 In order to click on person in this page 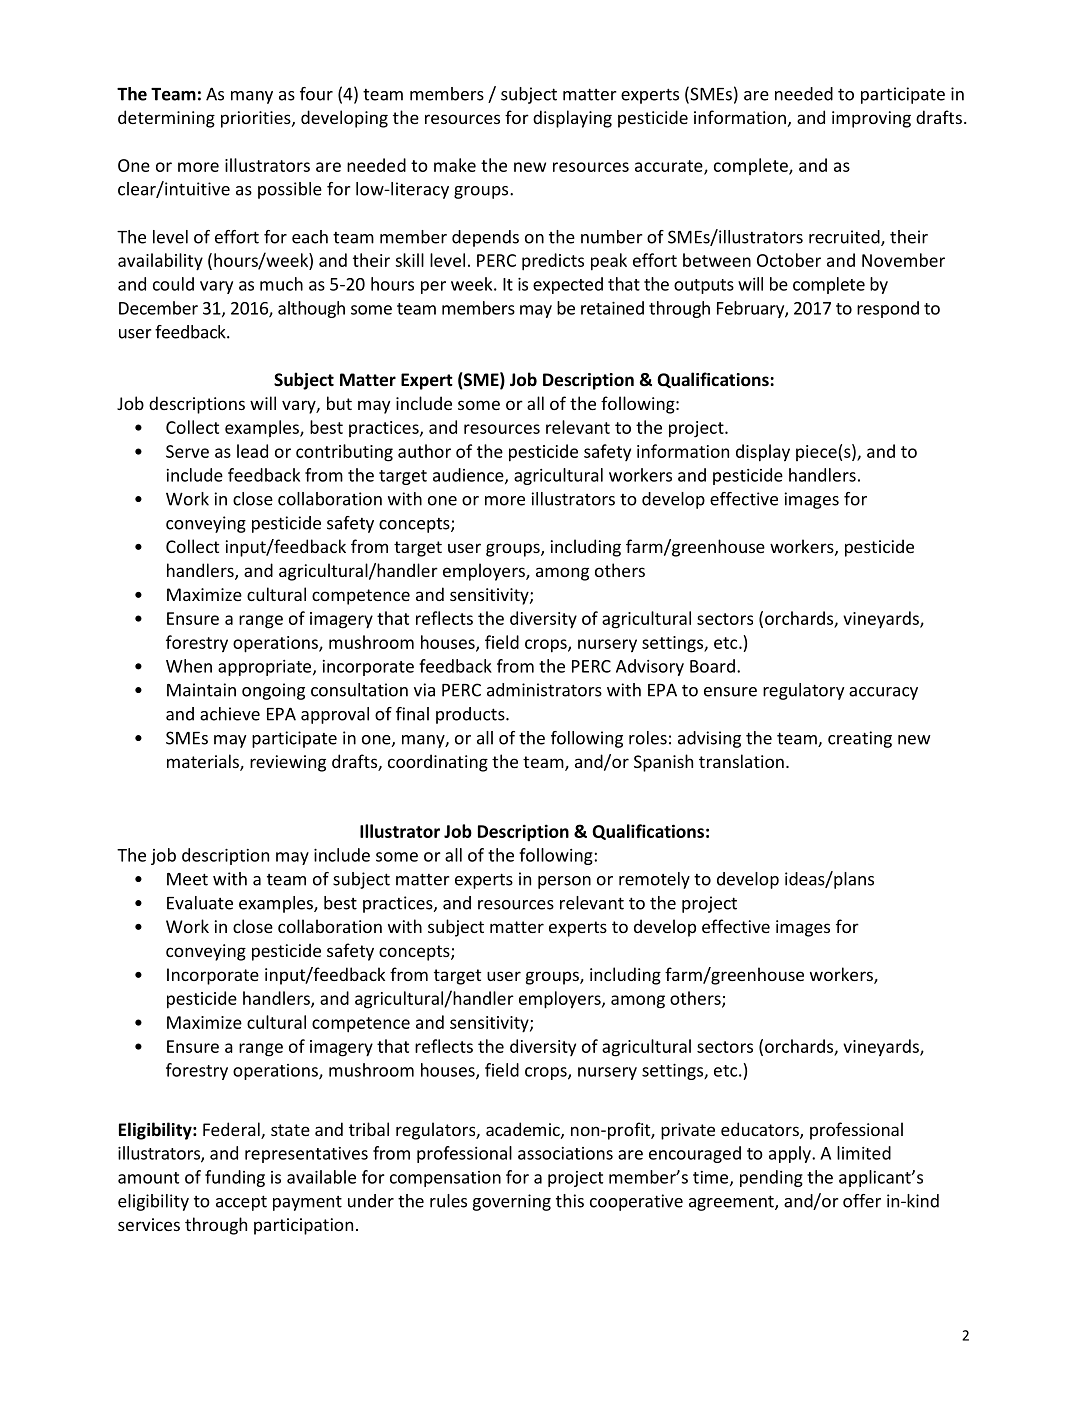, I will do `click(564, 882)`.
